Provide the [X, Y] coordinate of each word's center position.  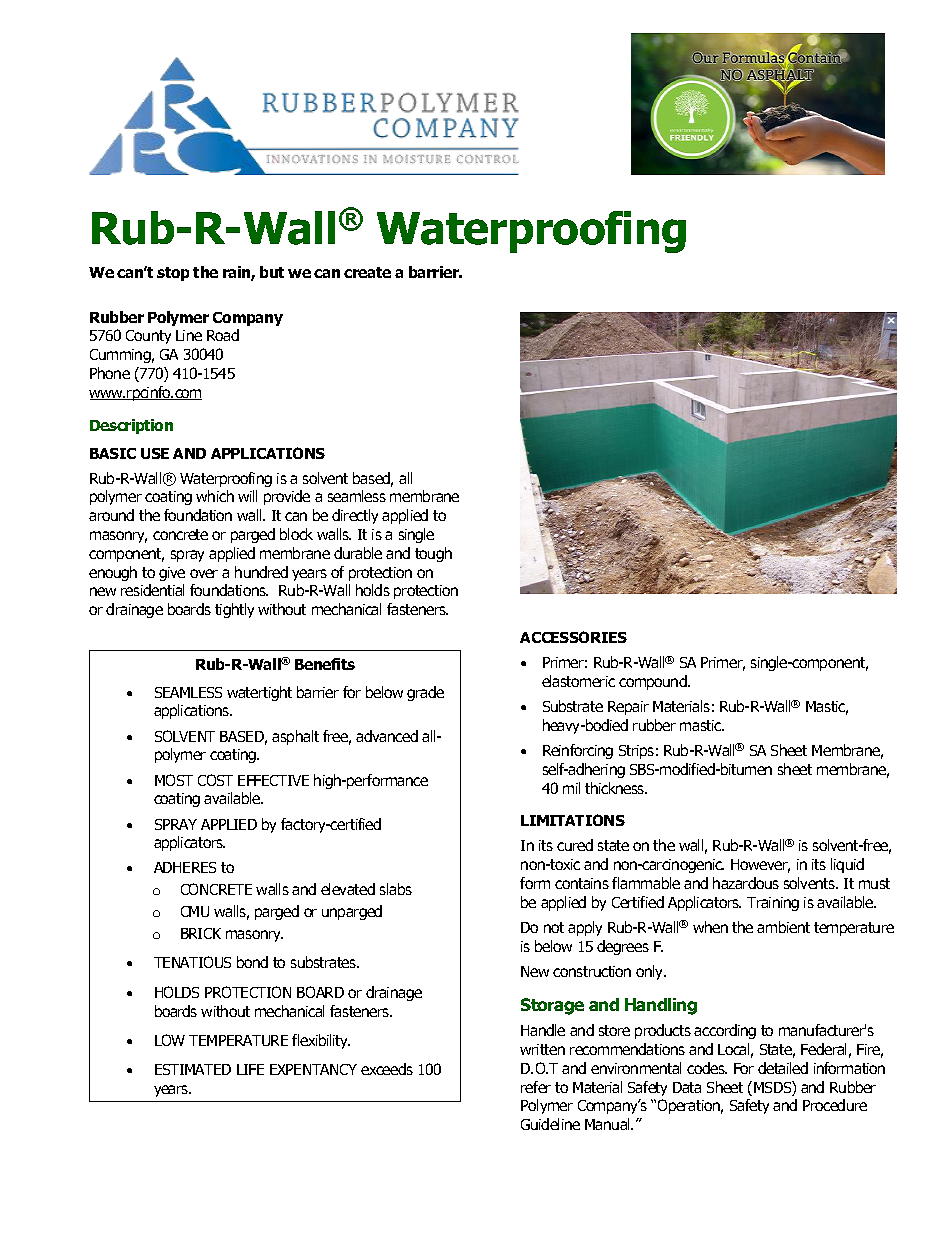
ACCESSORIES [573, 637]
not [554, 927]
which [215, 496]
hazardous [746, 883]
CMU [195, 911]
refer [536, 1087]
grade [425, 693]
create [367, 272]
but [272, 272]
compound [654, 682]
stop [173, 274]
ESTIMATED [193, 1069]
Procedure [835, 1105]
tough [433, 554]
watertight [259, 693]
